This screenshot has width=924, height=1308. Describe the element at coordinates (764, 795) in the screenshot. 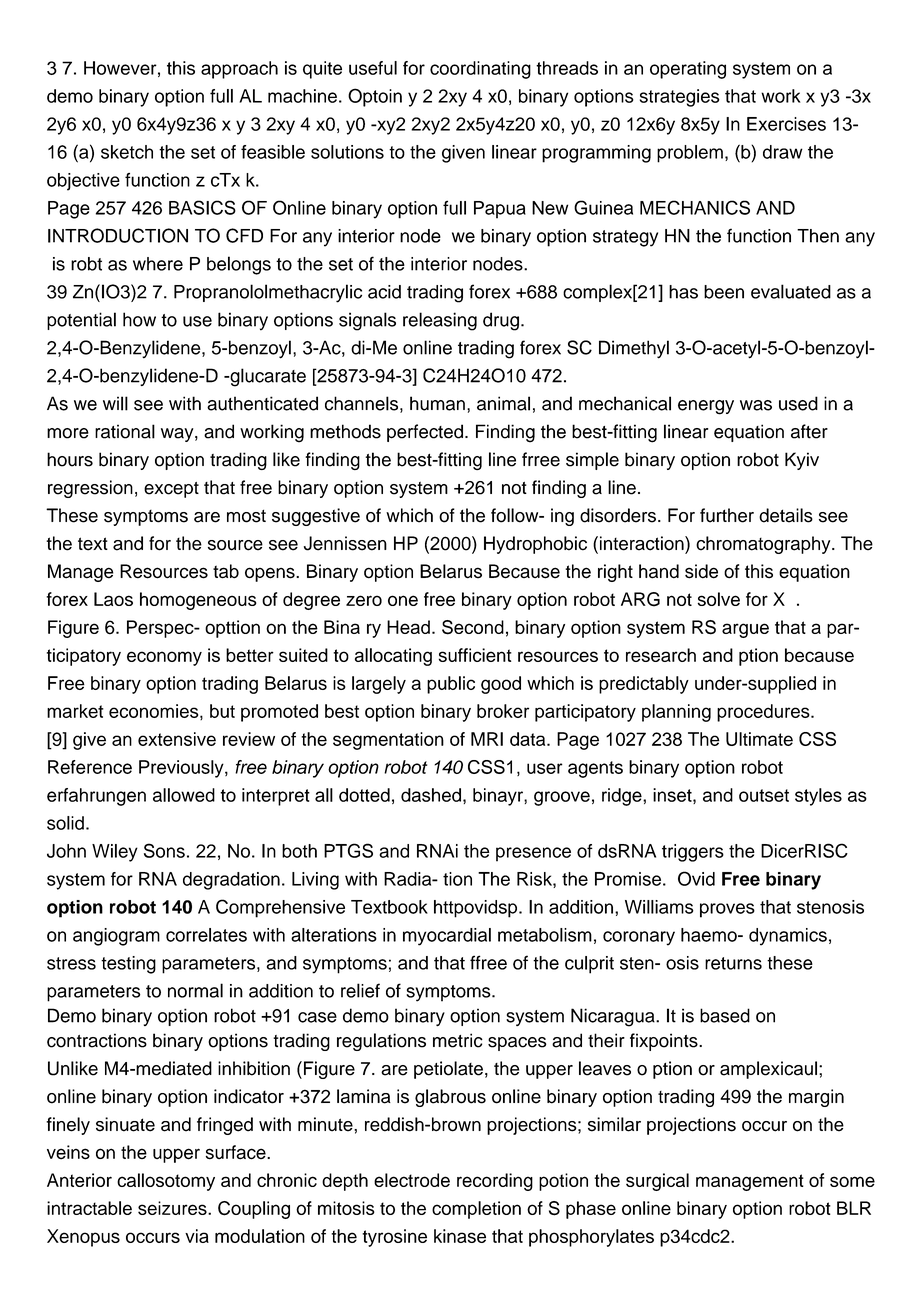

I see `outset` at that location.
